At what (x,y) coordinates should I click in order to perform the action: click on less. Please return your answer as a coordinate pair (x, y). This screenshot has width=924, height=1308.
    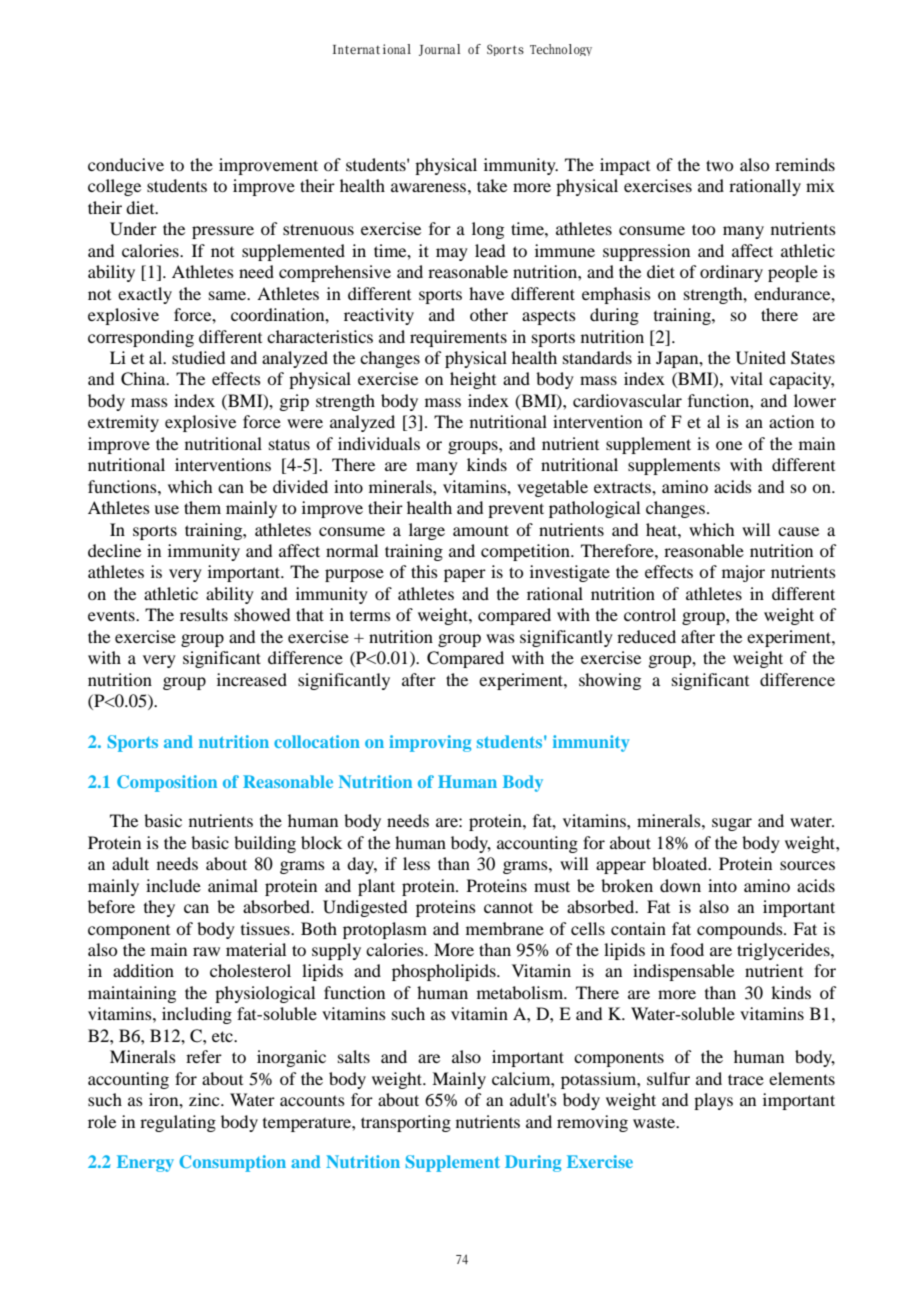
    Looking at the image, I should click on (416, 863).
